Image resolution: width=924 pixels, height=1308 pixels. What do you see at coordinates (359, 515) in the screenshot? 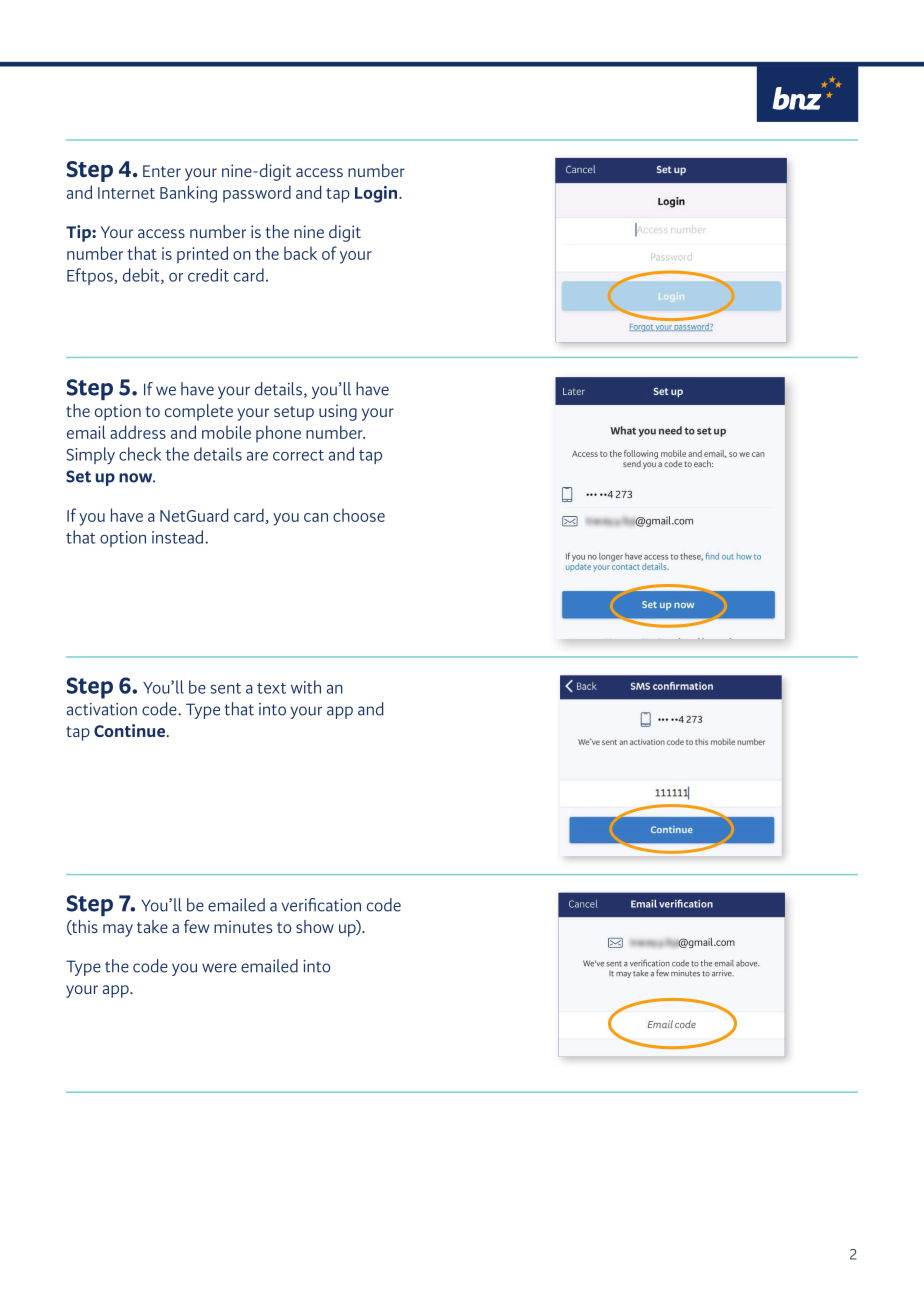
I see `choose` at bounding box center [359, 515].
